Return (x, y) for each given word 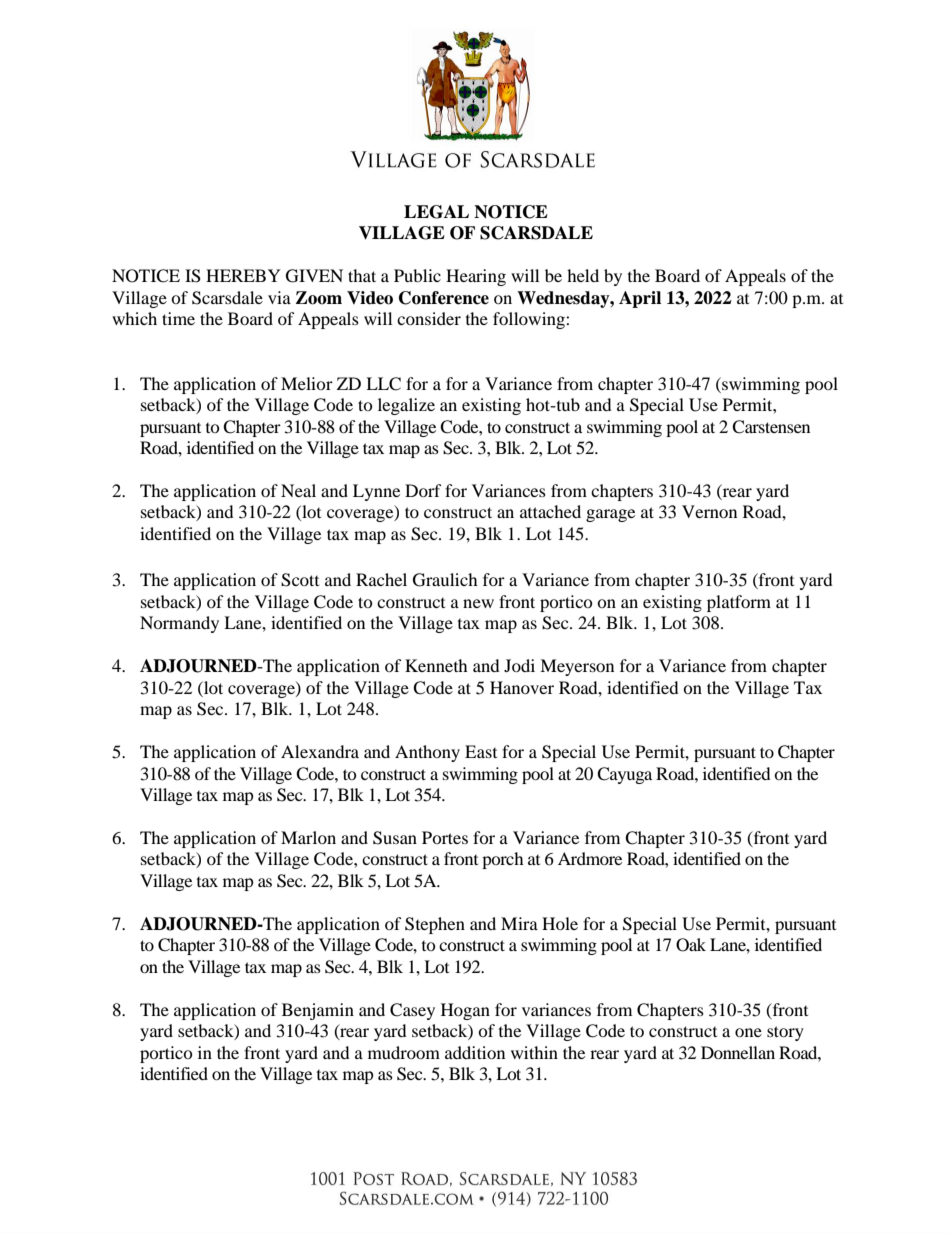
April (640, 299)
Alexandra (320, 751)
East (481, 751)
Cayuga (624, 775)
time (178, 318)
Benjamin (318, 1011)
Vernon (709, 511)
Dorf (423, 490)
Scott (300, 580)
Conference (444, 298)
